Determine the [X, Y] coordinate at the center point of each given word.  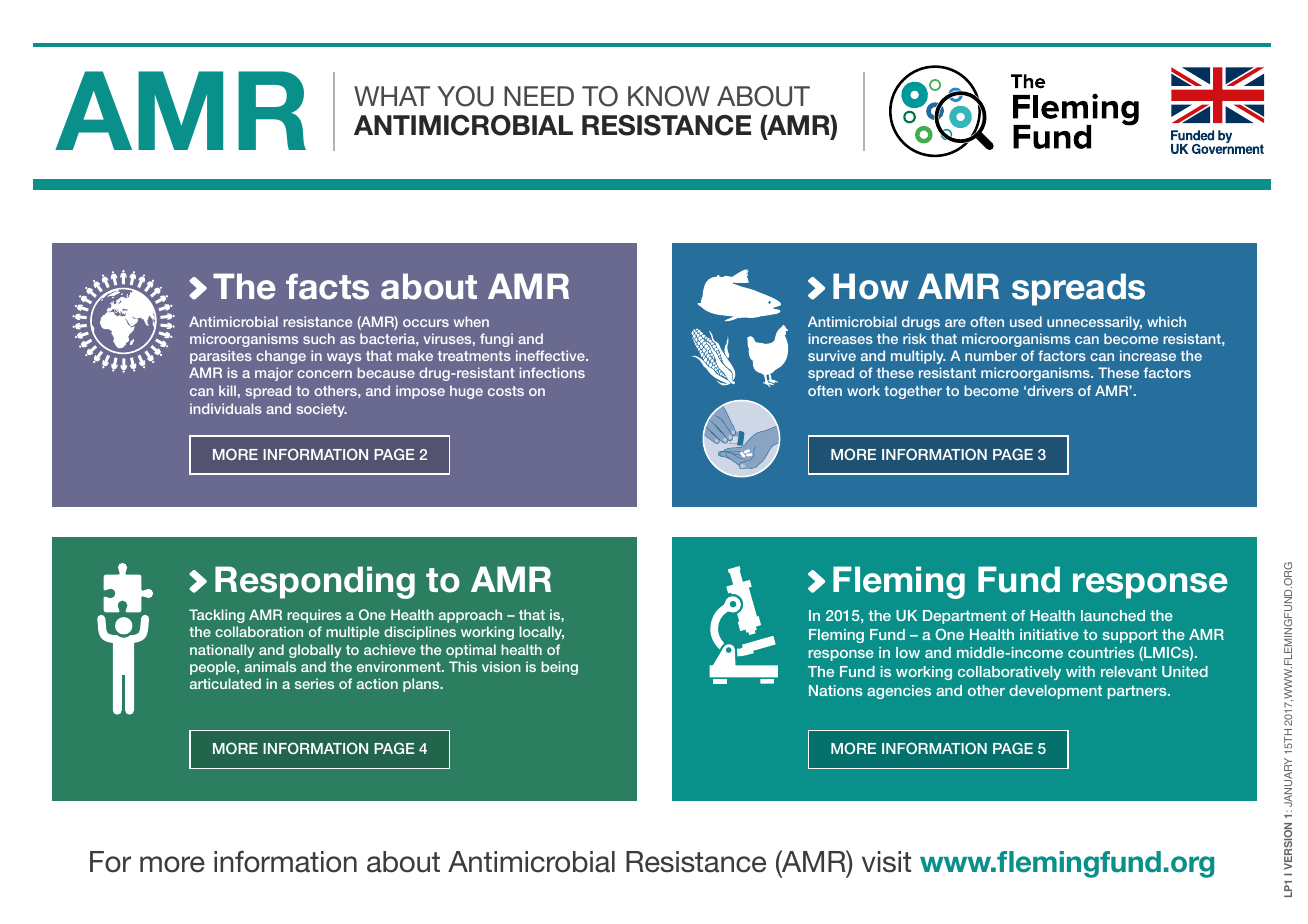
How [871, 286]
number [991, 355]
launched [1113, 615]
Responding [315, 582]
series [314, 683]
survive [832, 355]
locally [541, 633]
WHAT [392, 96]
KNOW [669, 96]
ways [344, 358]
